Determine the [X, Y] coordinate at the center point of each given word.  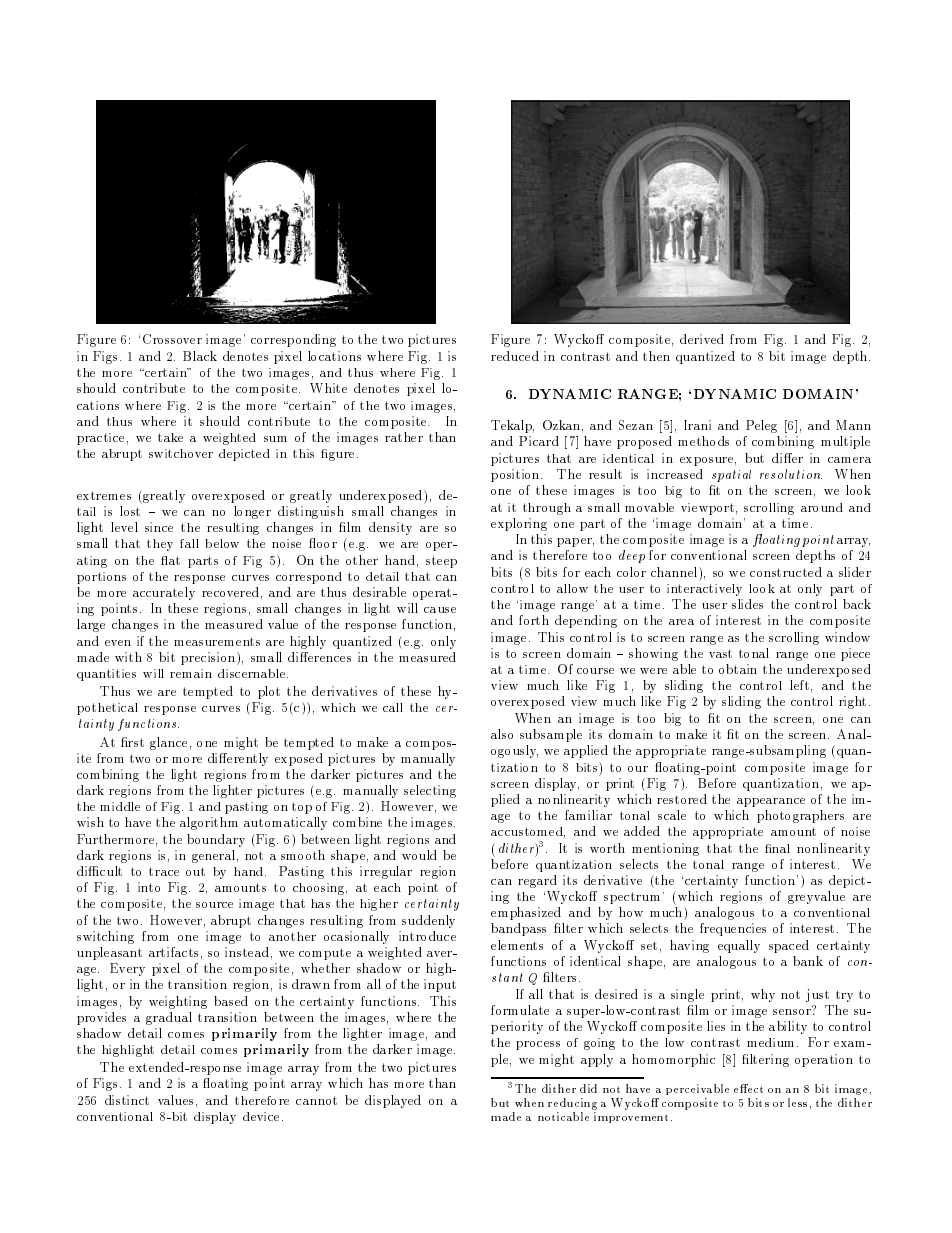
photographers [800, 816]
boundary [216, 840]
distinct [127, 1100]
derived [702, 339]
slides [747, 604]
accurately [164, 593]
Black [200, 356]
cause [440, 610]
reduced [515, 356]
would [419, 855]
